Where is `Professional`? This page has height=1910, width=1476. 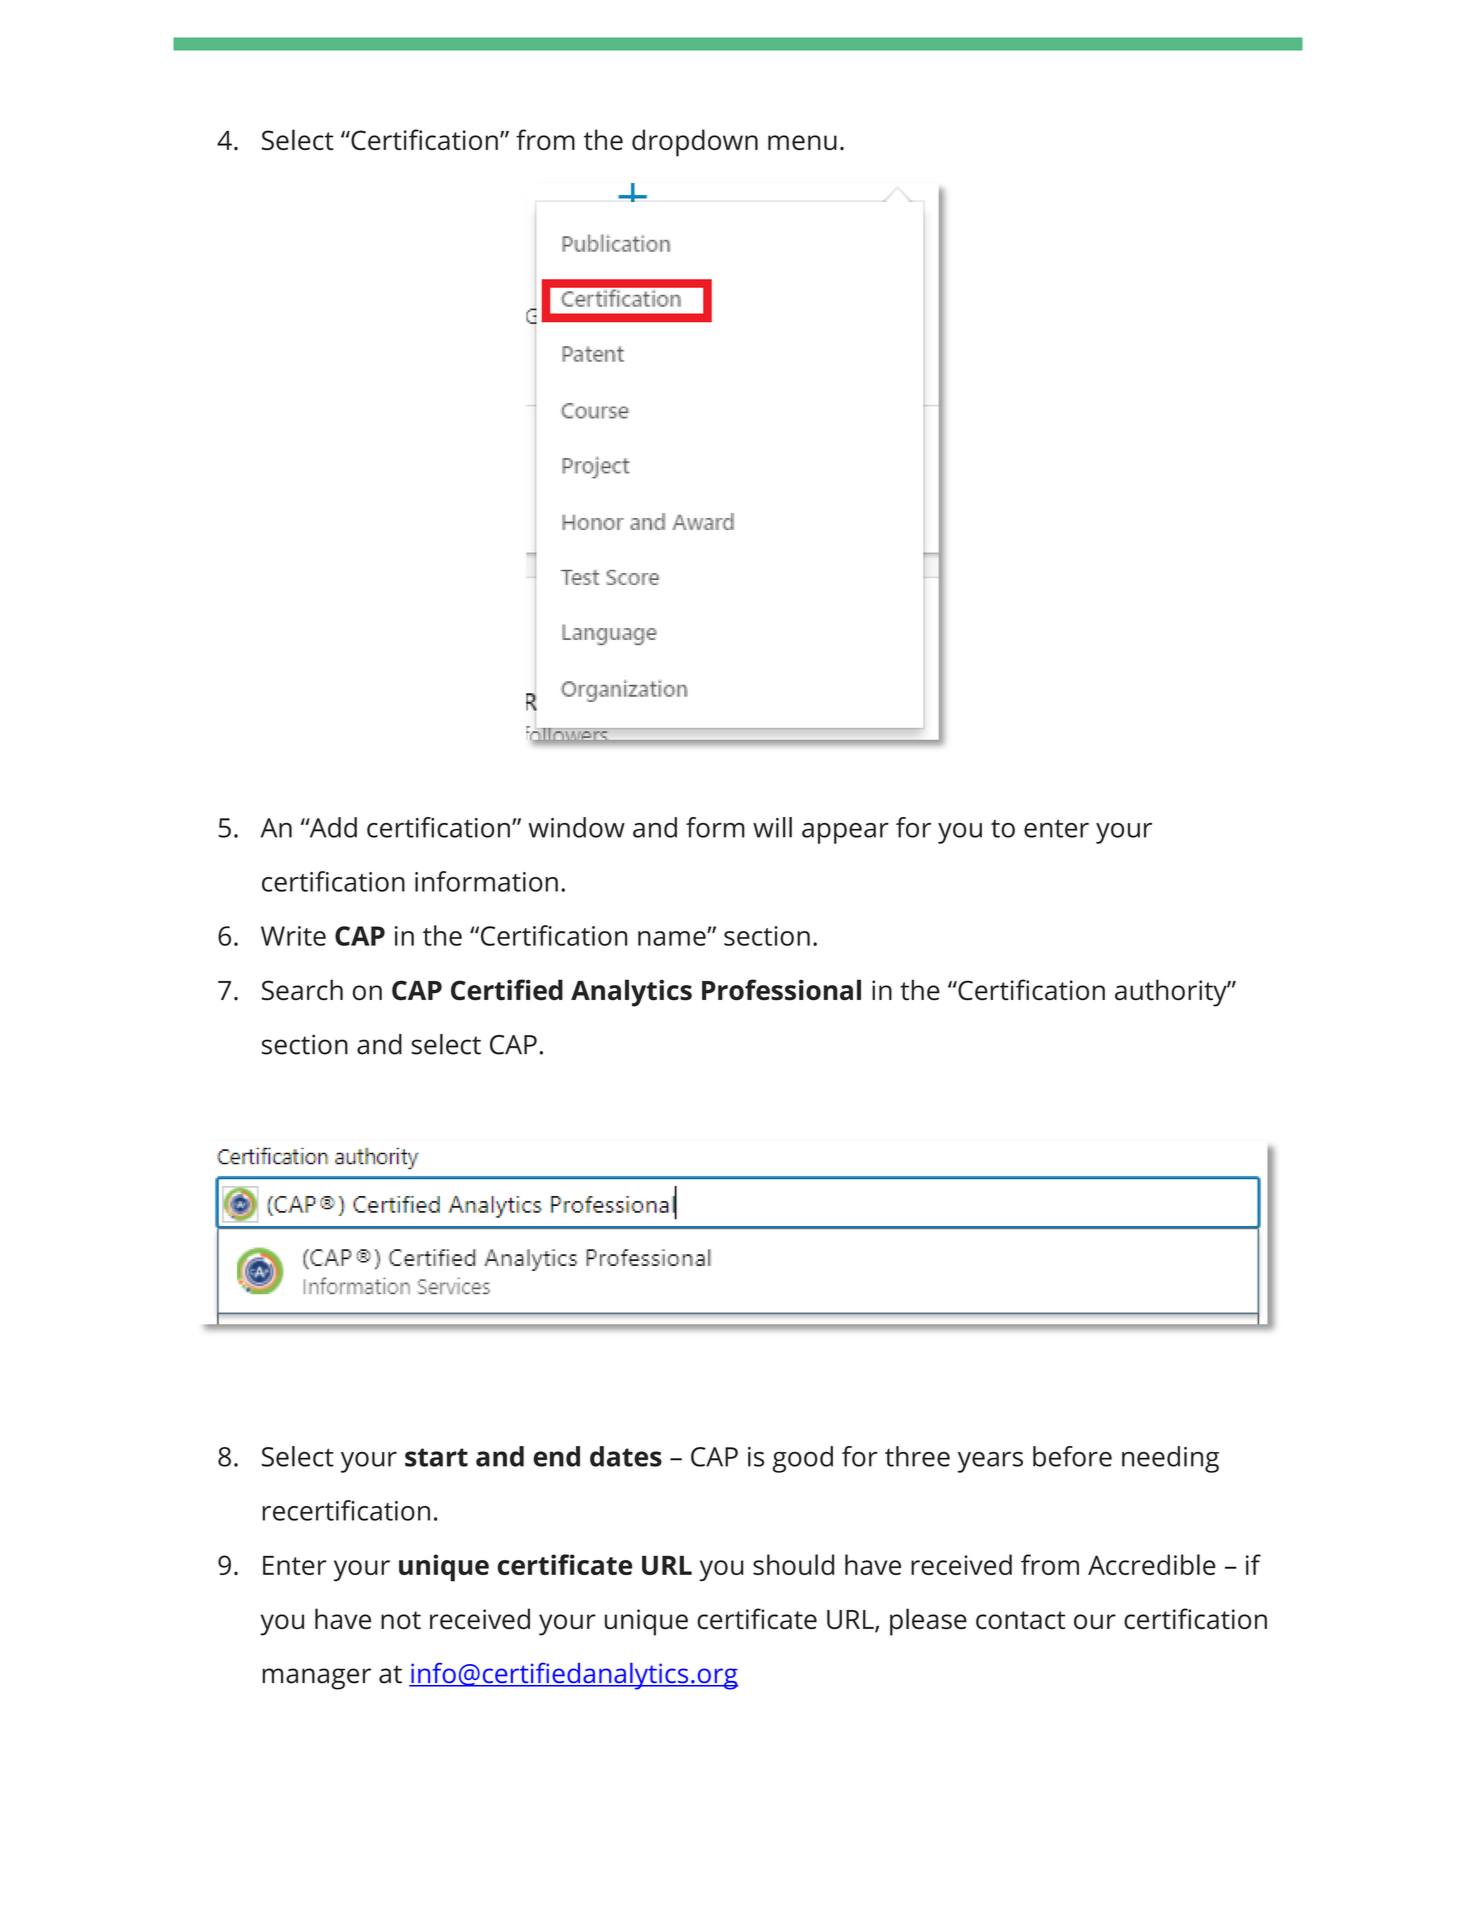 Professional is located at coordinates (781, 990).
